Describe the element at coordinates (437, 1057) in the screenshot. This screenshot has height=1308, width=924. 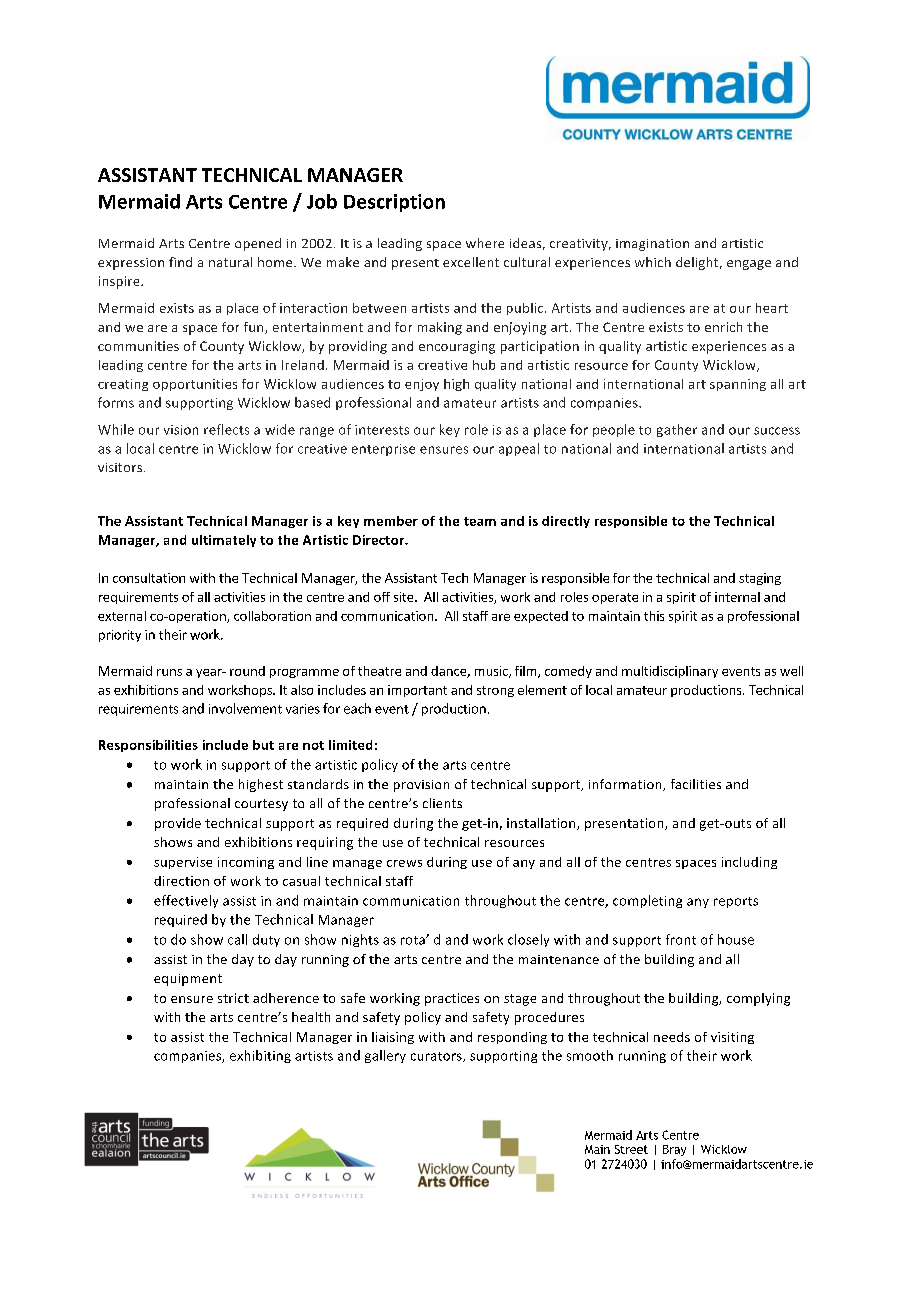
I see `curators` at that location.
